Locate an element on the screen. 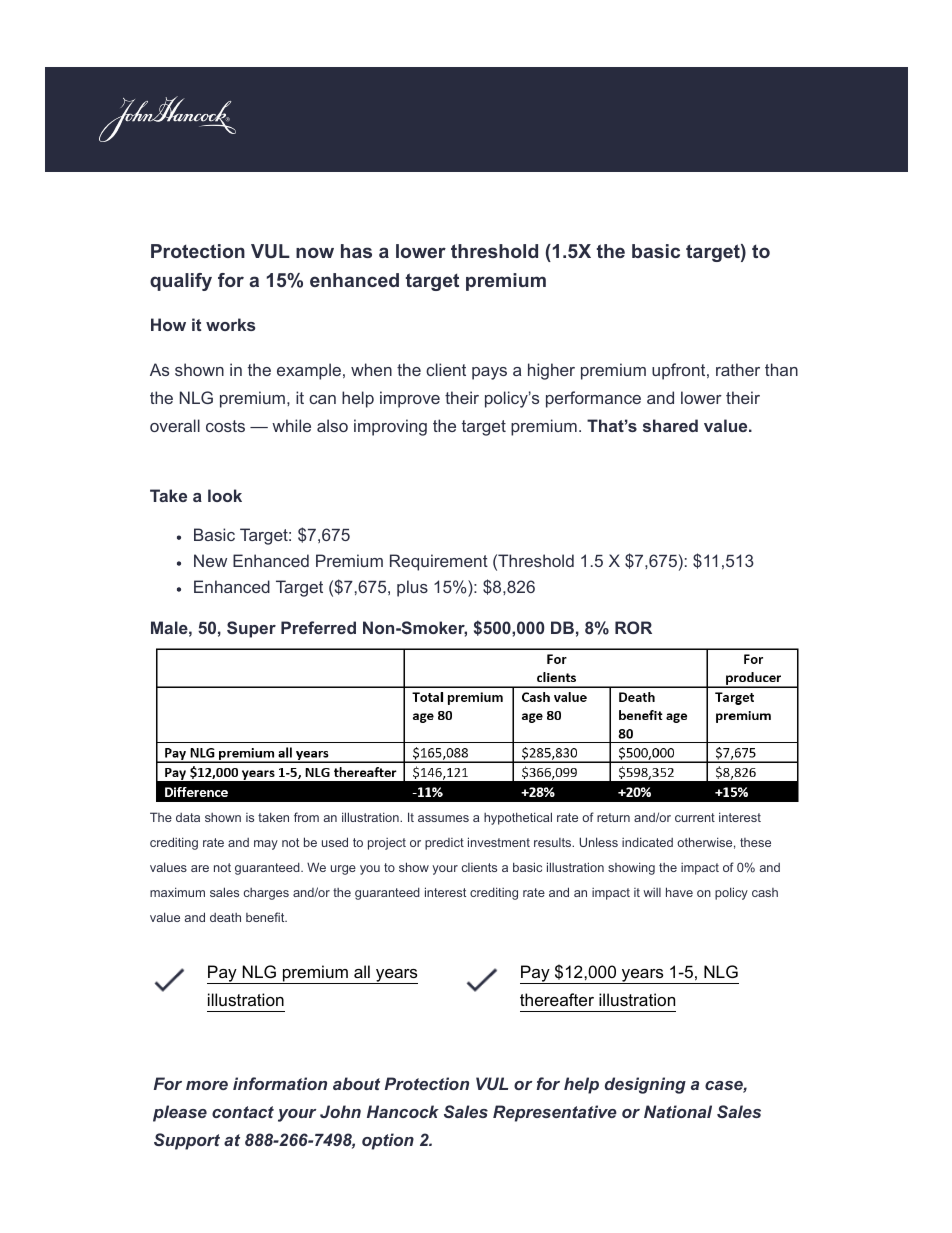 This screenshot has width=952, height=1233. Requirement is located at coordinates (439, 562).
